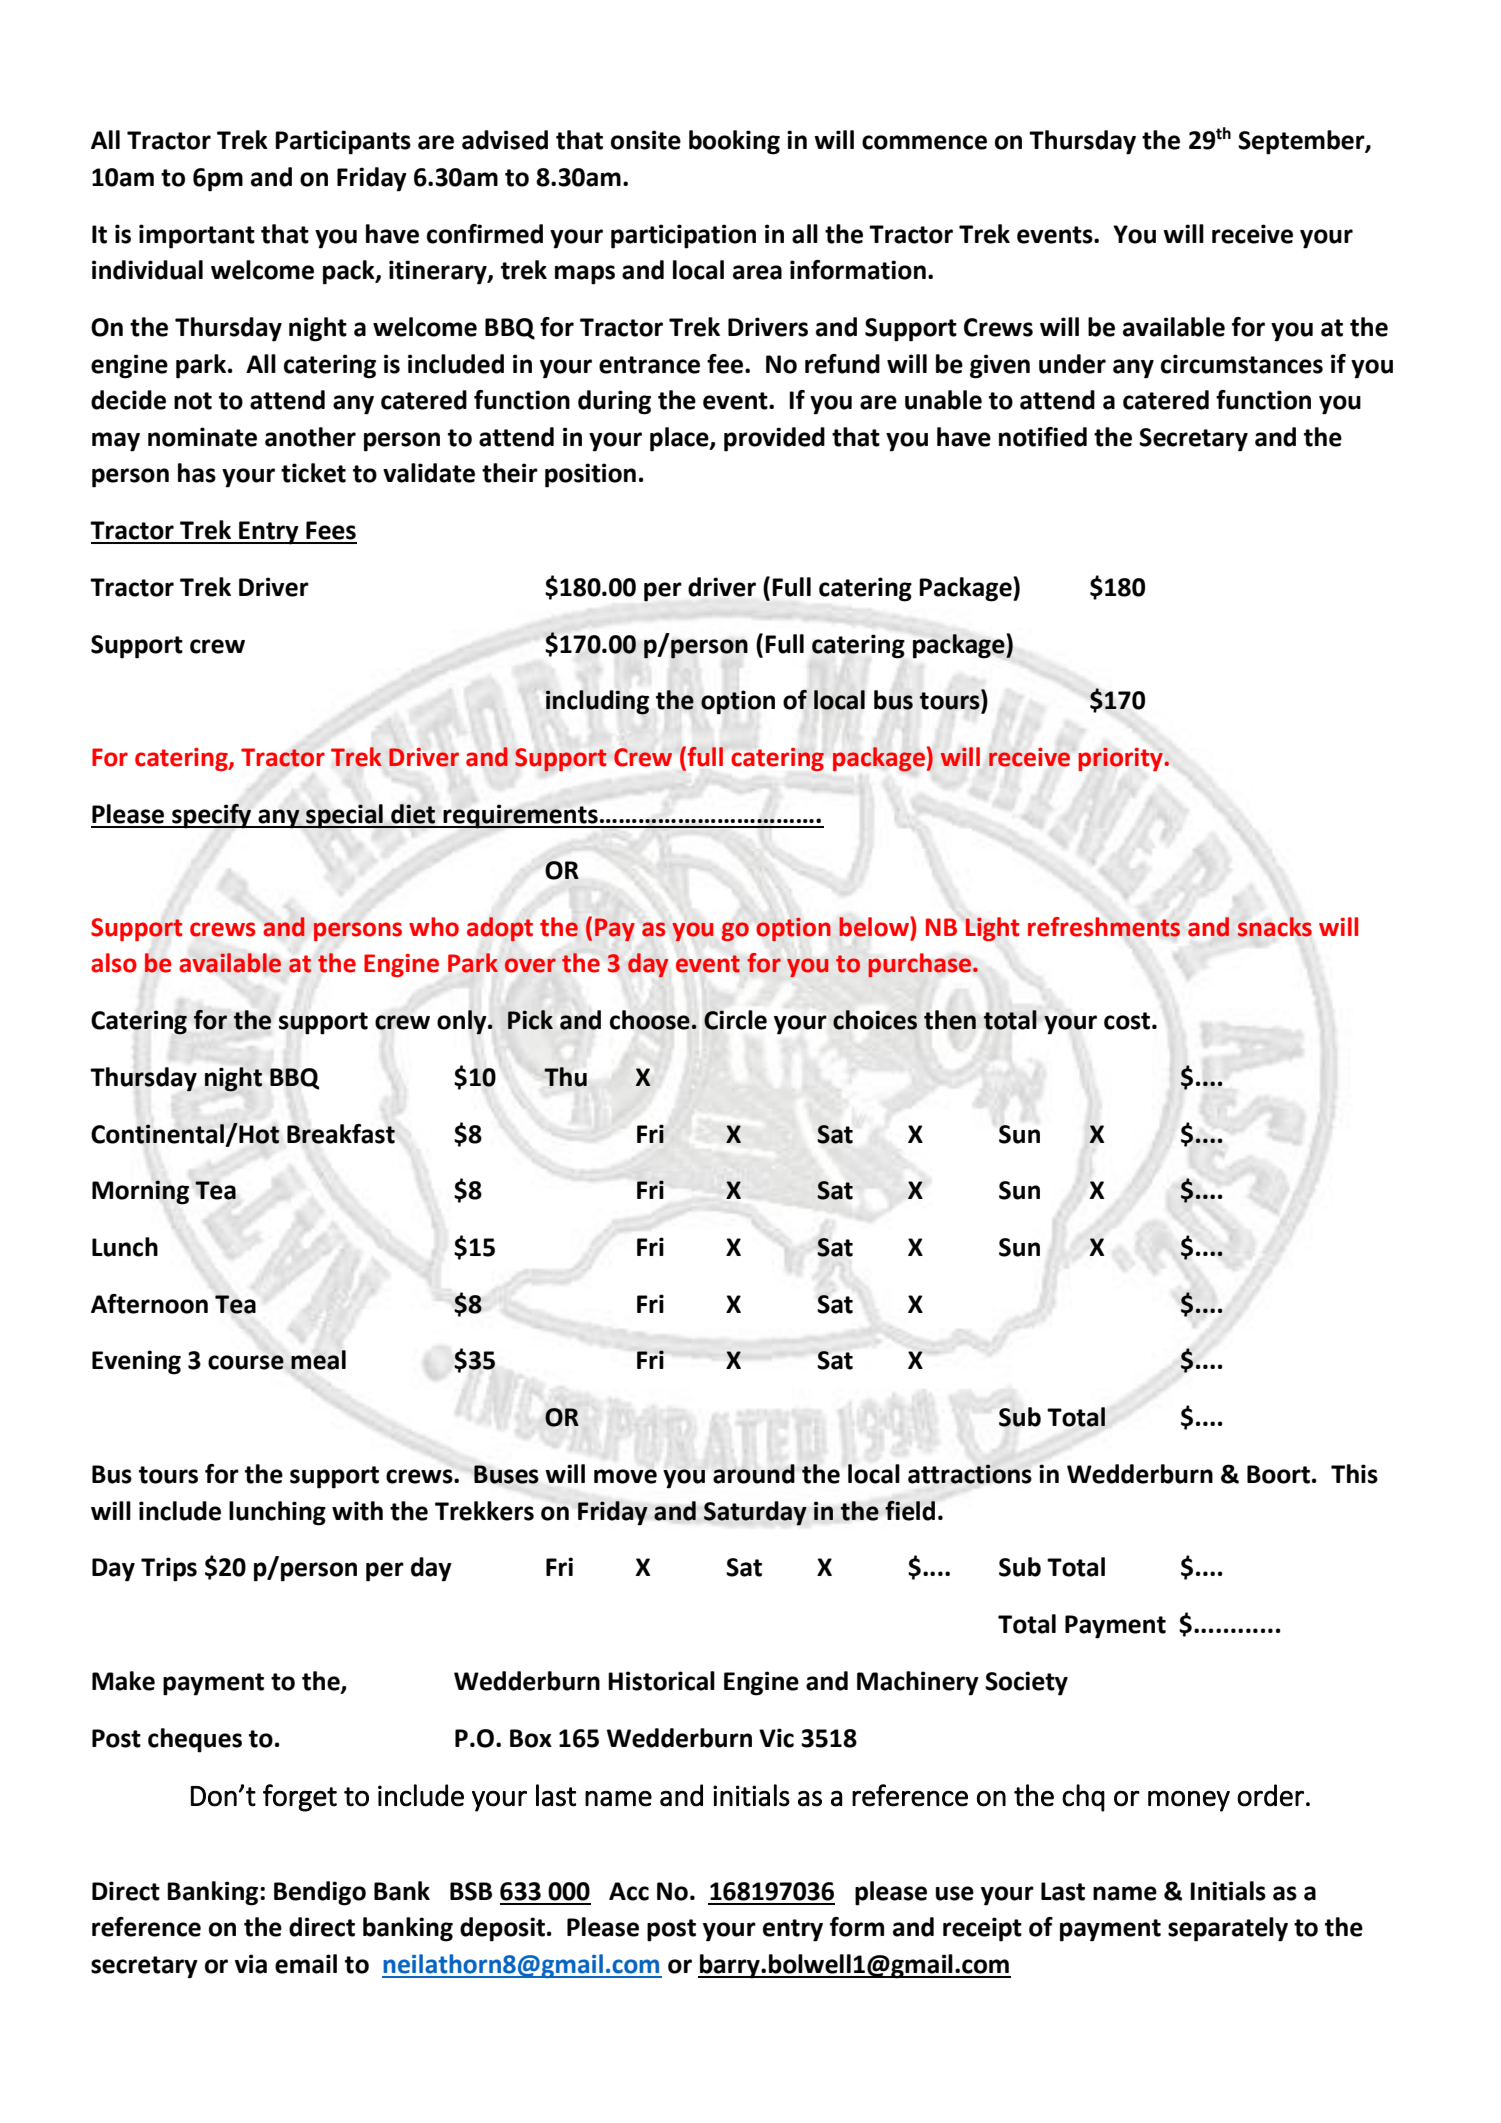 Image resolution: width=1501 pixels, height=2123 pixels. What do you see at coordinates (1121, 759) in the screenshot?
I see `priority` at bounding box center [1121, 759].
